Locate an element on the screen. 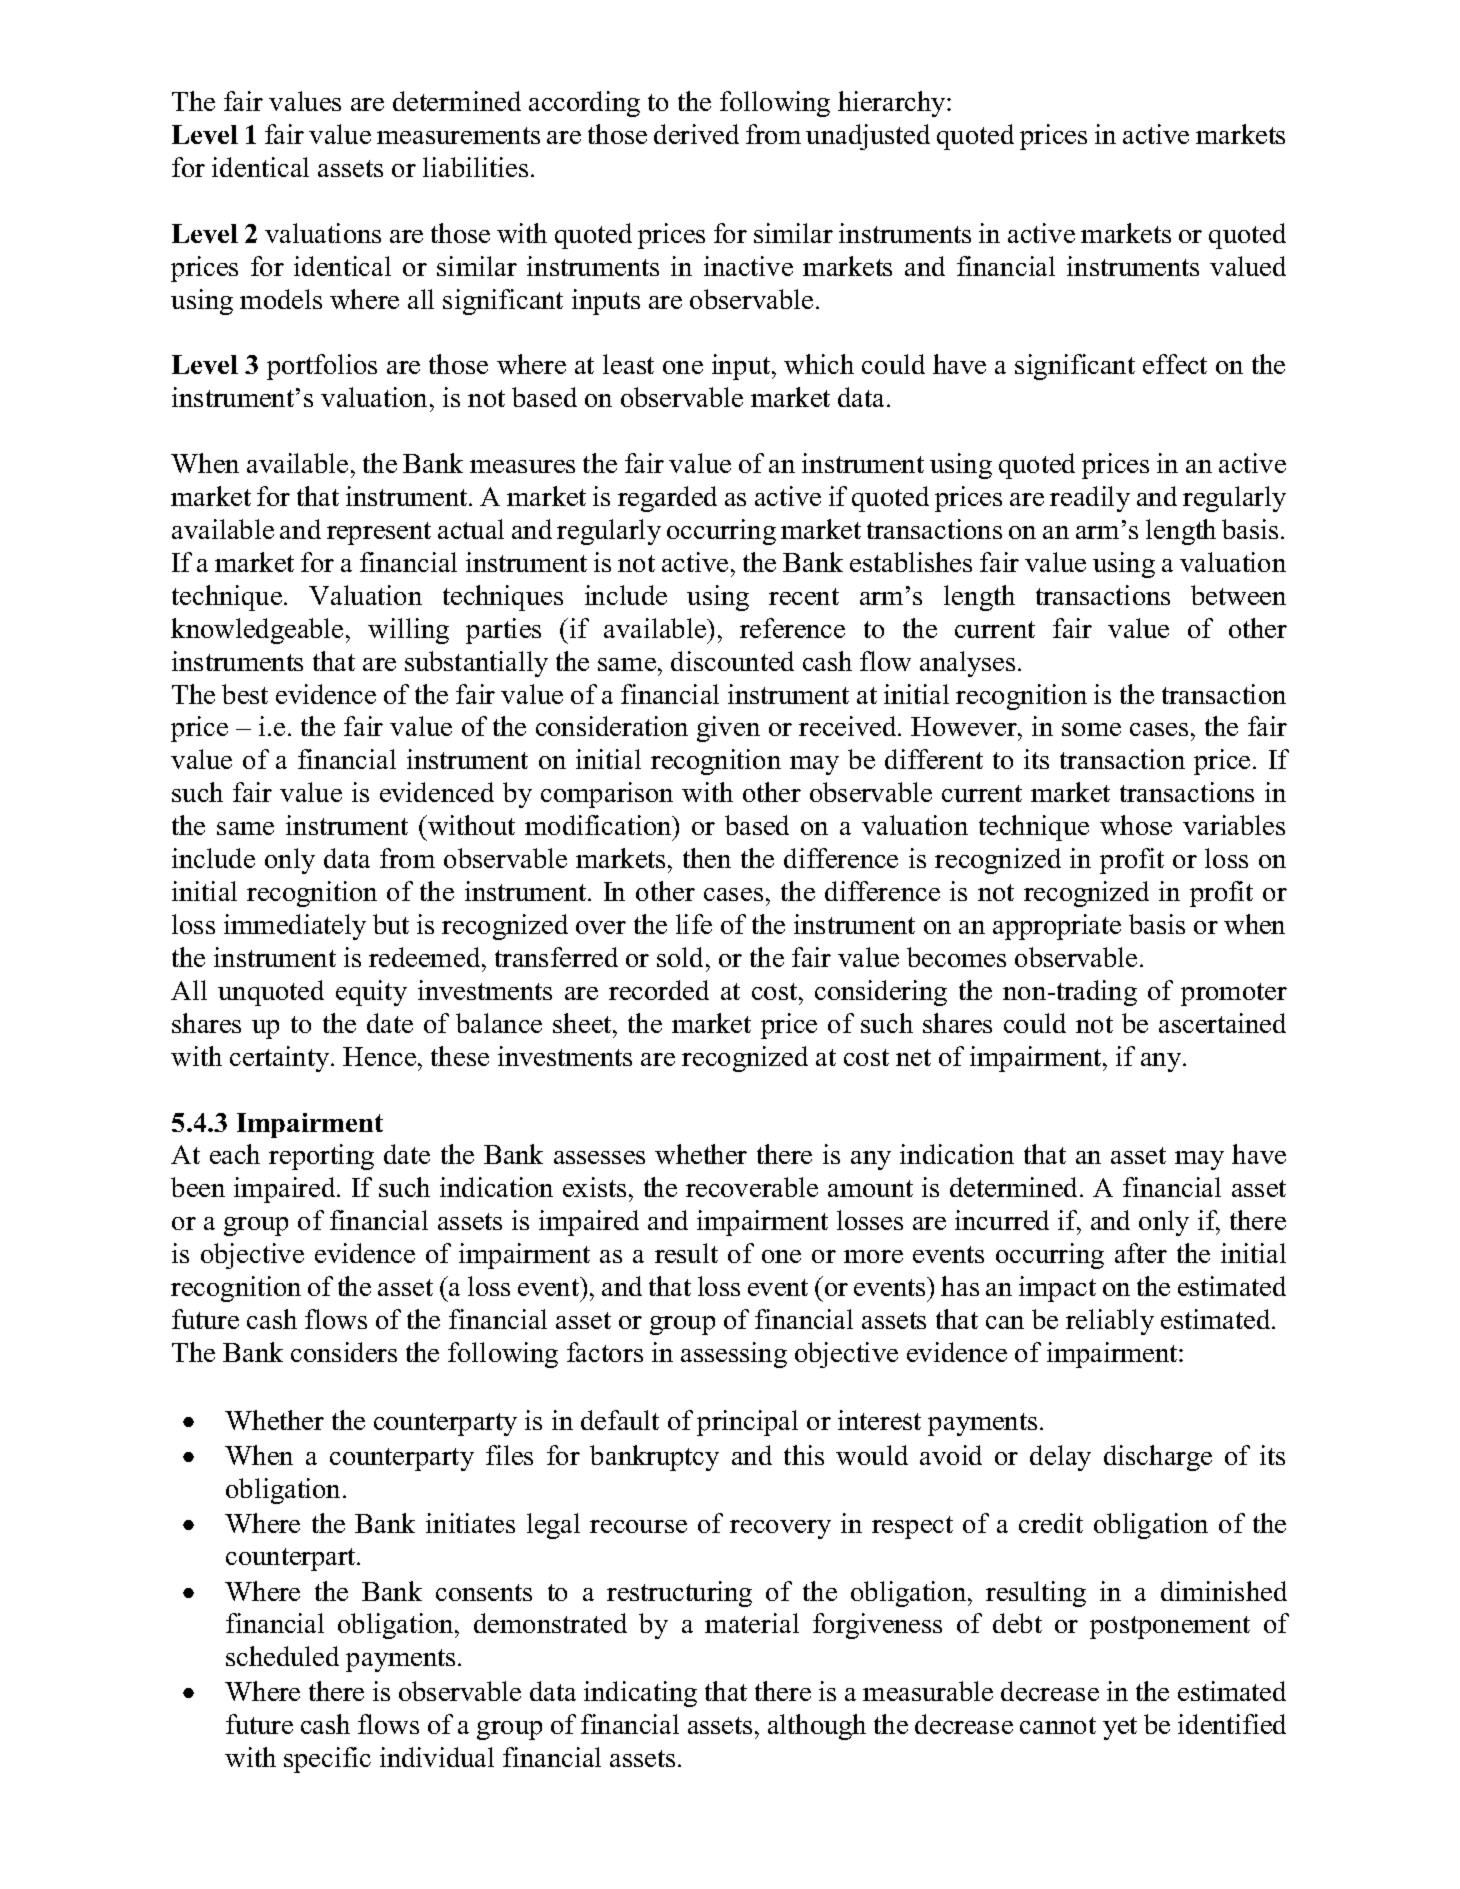  derived is located at coordinates (696, 134).
